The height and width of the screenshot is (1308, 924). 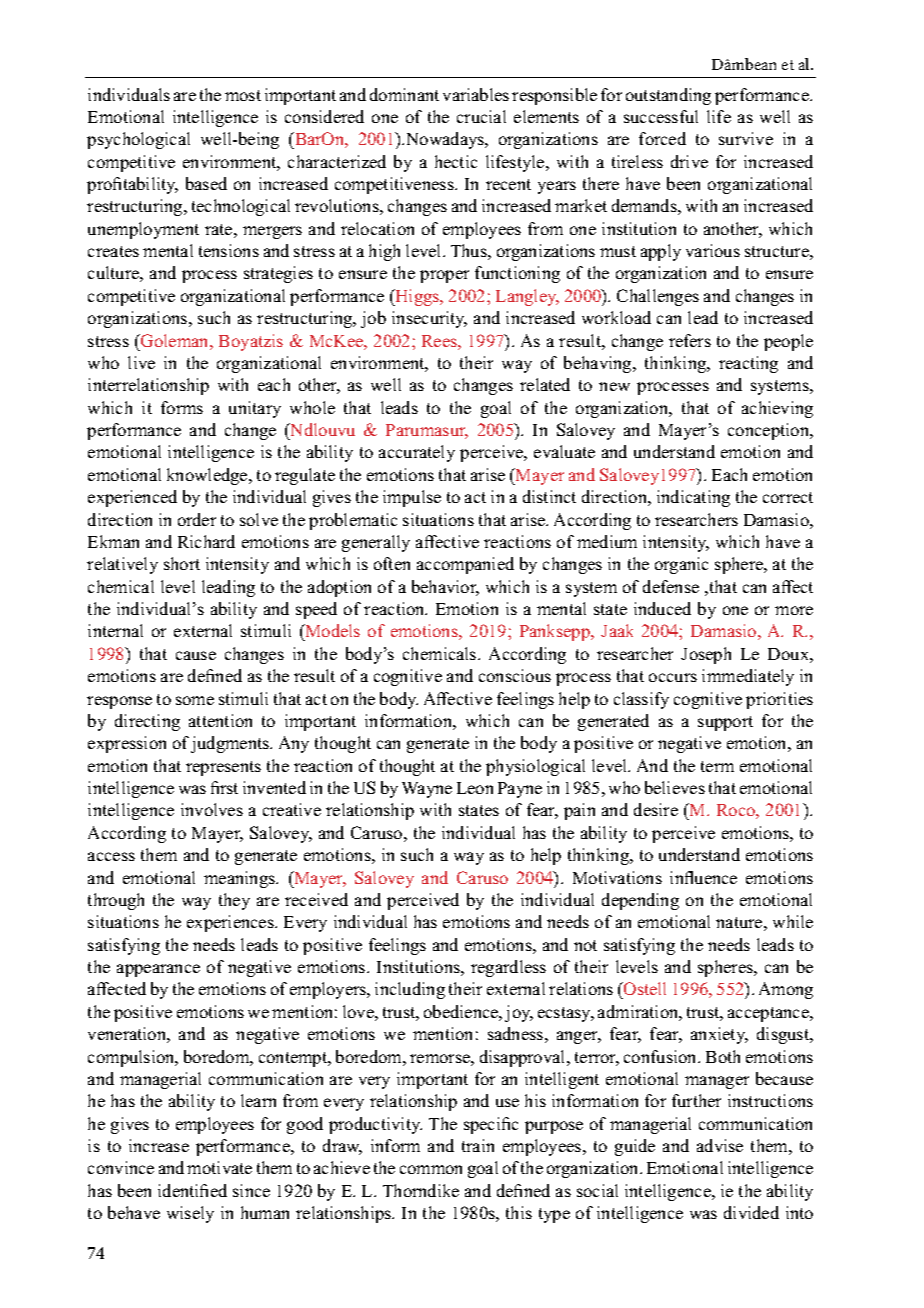 What do you see at coordinates (212, 809) in the screenshot?
I see `involves` at bounding box center [212, 809].
